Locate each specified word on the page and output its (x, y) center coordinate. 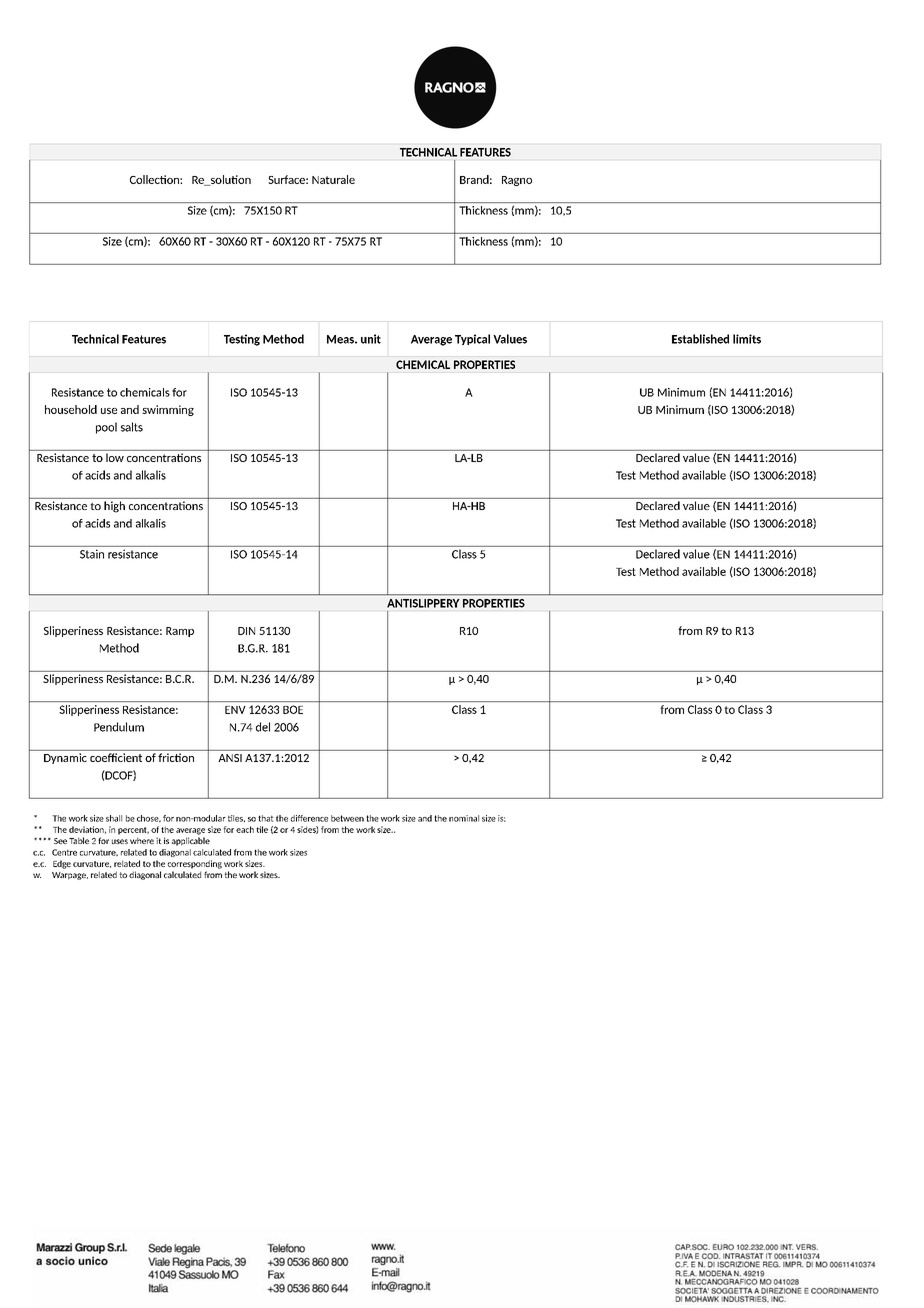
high (114, 507)
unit (371, 339)
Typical (472, 339)
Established (700, 339)
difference (309, 818)
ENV (235, 710)
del (263, 727)
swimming (168, 410)
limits (747, 339)
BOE (293, 709)
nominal (464, 818)
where (142, 840)
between (347, 818)
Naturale (333, 179)
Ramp (180, 632)
